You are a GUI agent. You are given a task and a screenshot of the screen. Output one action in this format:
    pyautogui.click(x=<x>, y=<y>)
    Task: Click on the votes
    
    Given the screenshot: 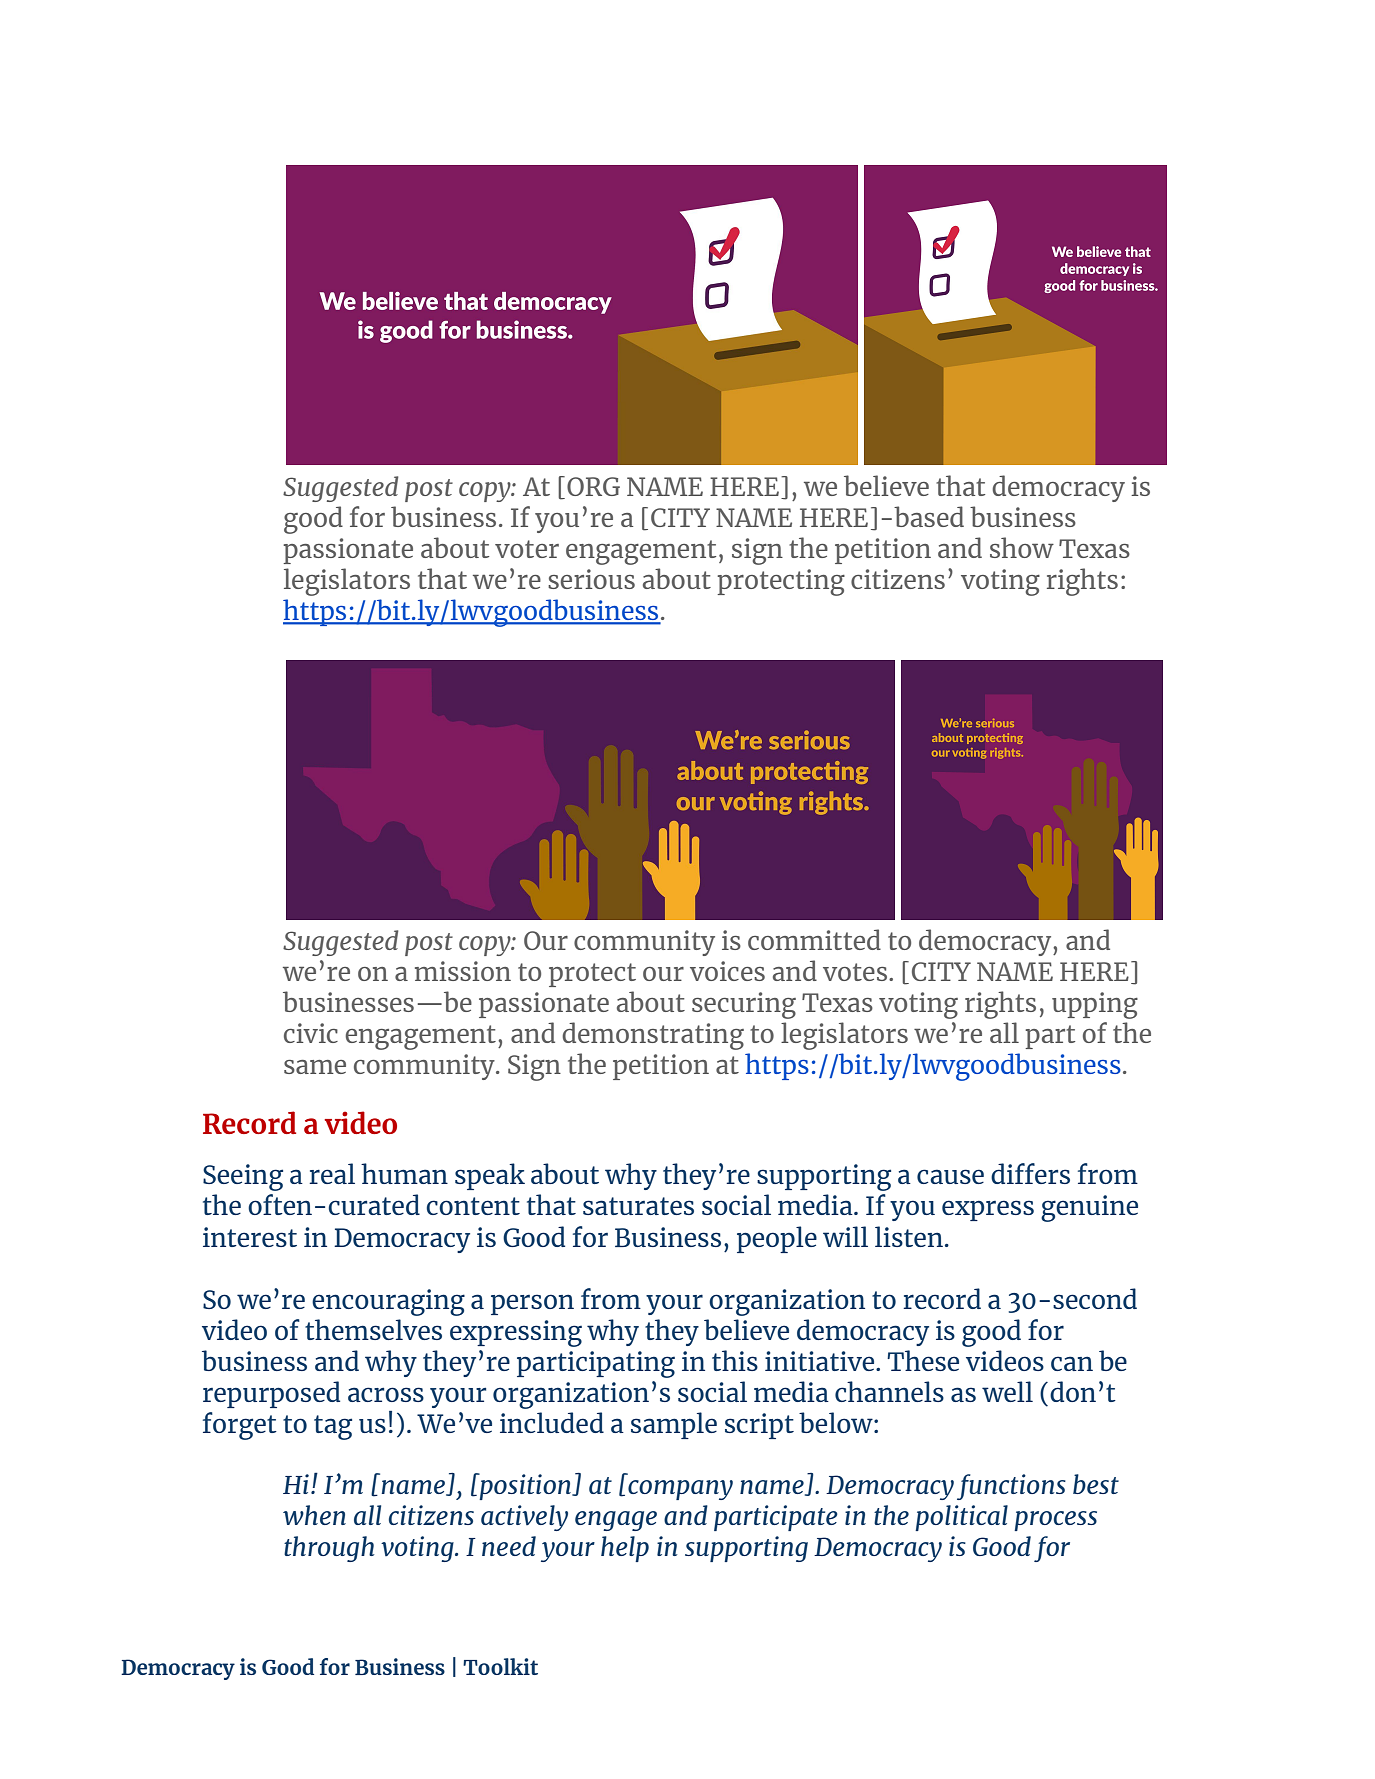 What is the action you would take?
    pyautogui.click(x=856, y=972)
